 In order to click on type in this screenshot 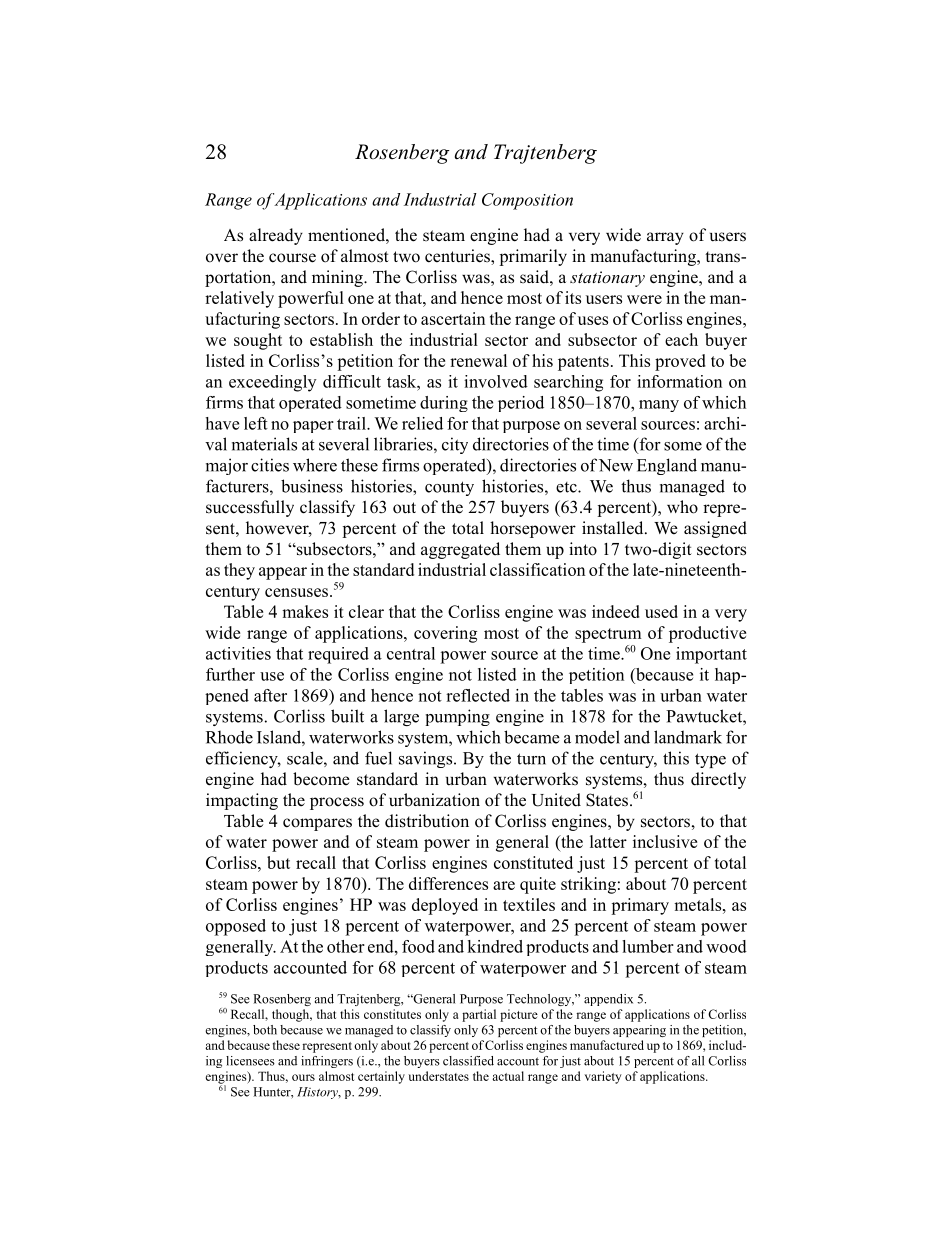, I will do `click(710, 760)`.
